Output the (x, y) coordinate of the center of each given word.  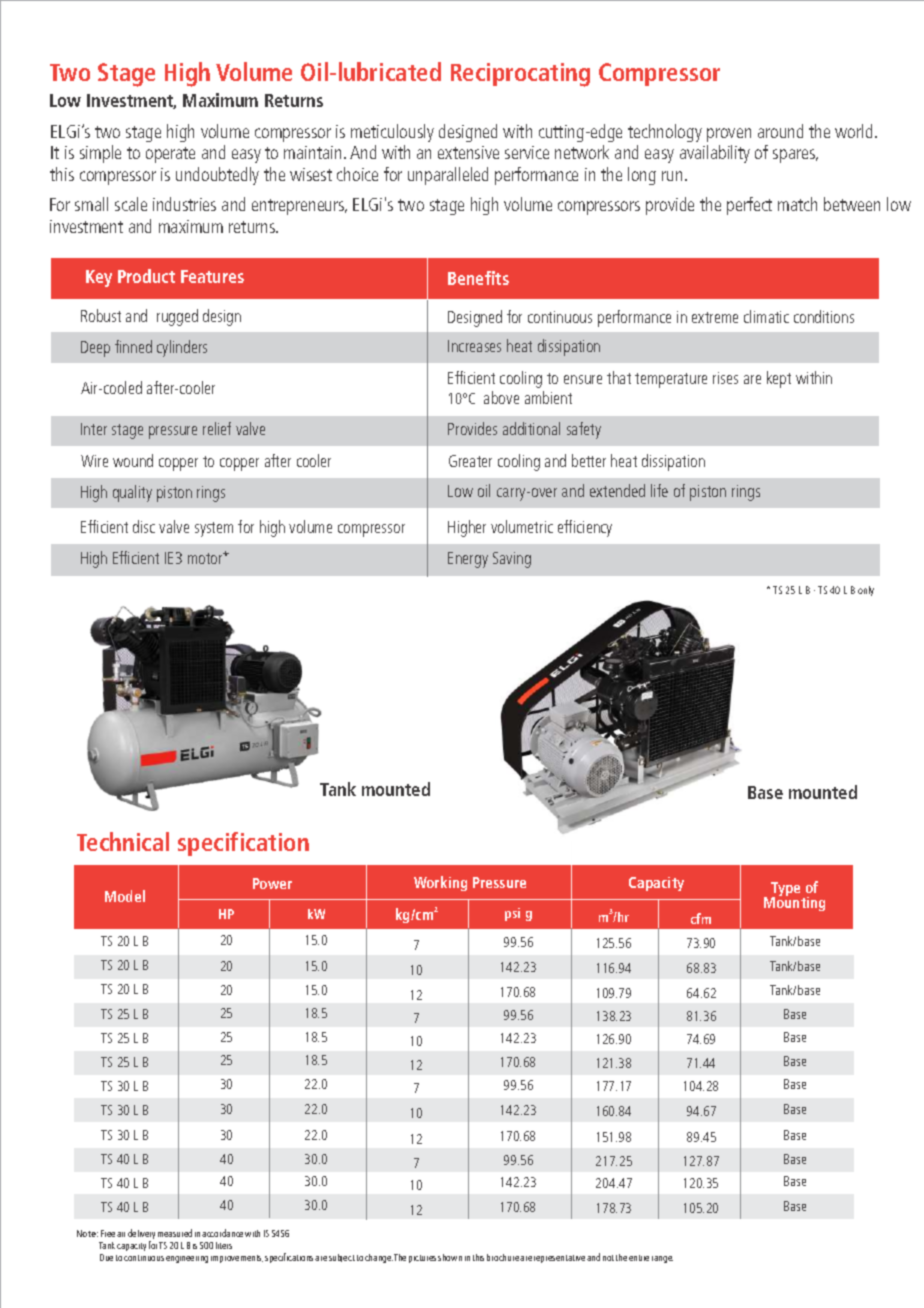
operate (170, 155)
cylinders (182, 348)
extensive (468, 152)
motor (206, 558)
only (866, 591)
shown (450, 1257)
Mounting (794, 903)
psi (512, 914)
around (780, 131)
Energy (468, 560)
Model (125, 896)
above (501, 397)
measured (175, 1233)
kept (779, 379)
